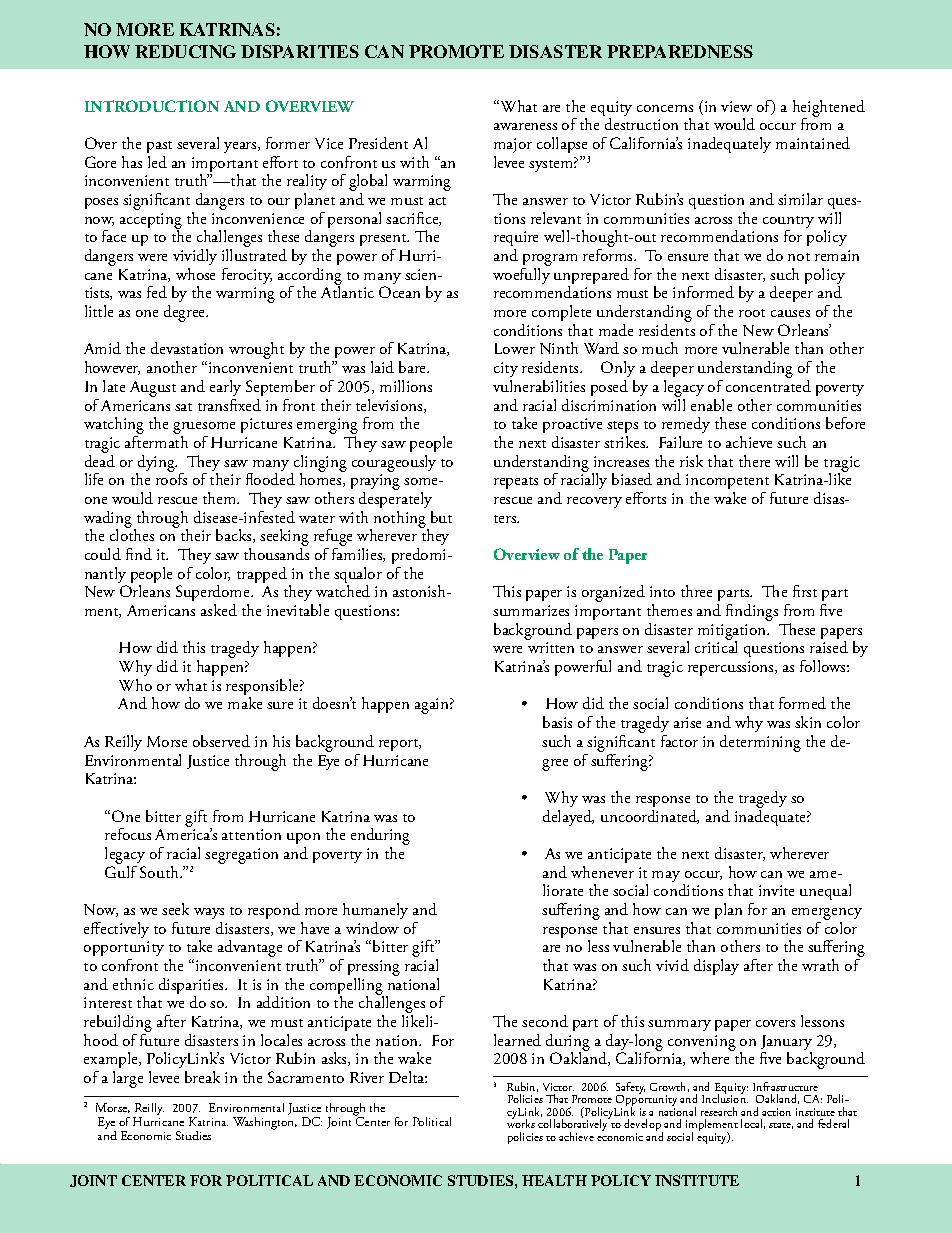  What do you see at coordinates (829, 109) in the image?
I see `heightened` at bounding box center [829, 109].
